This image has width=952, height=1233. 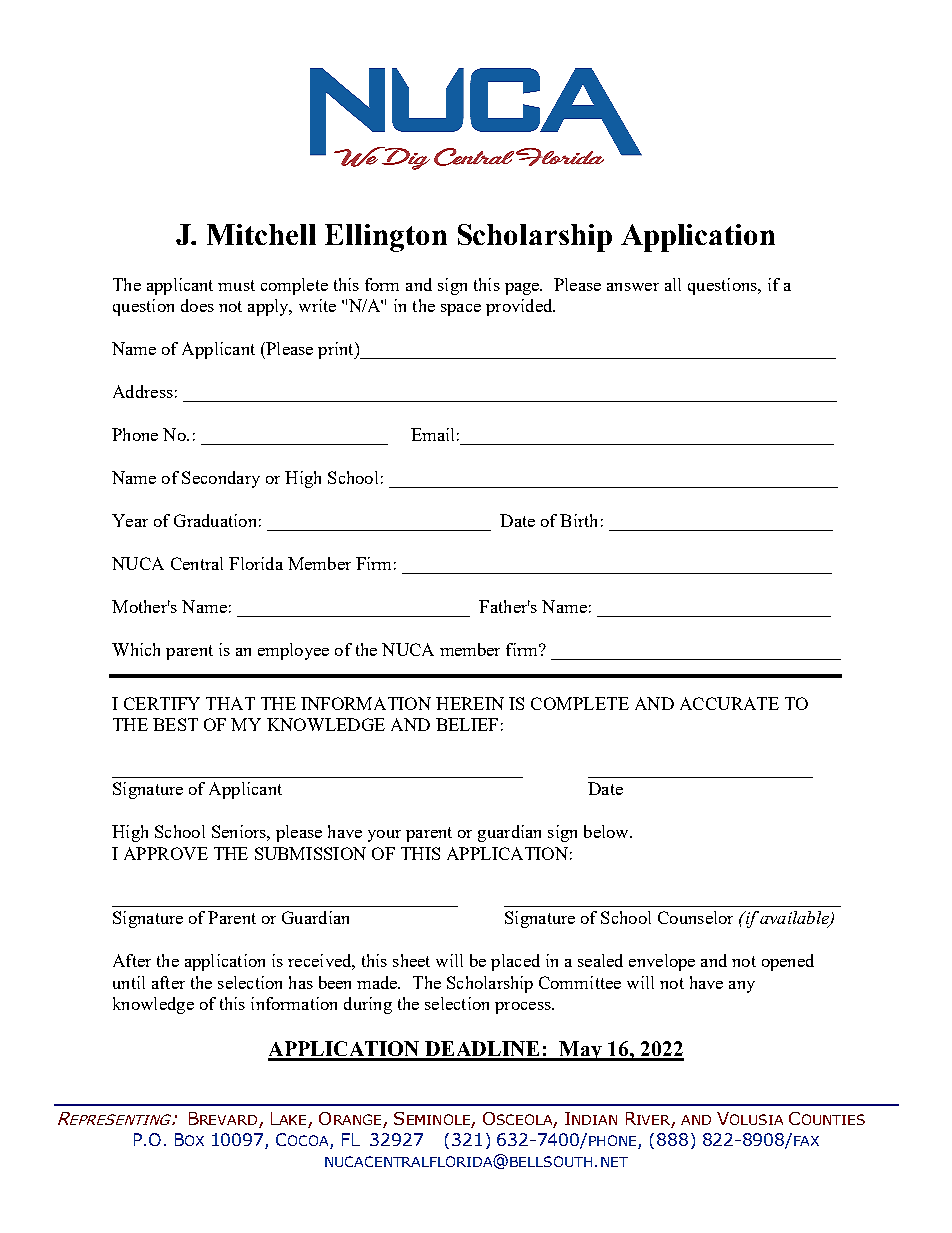 I want to click on THAT, so click(x=230, y=703).
